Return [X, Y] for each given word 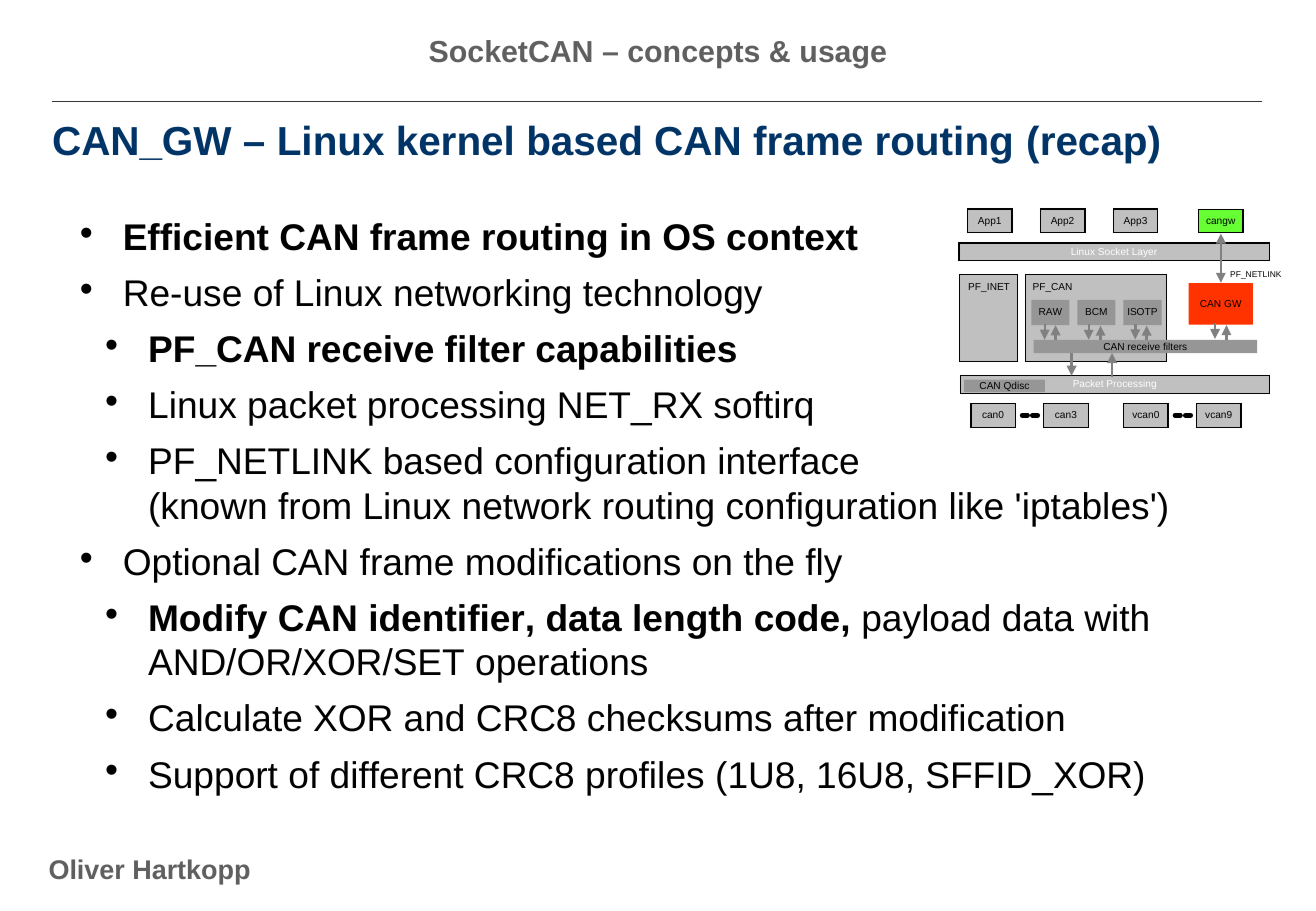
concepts [693, 55]
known [214, 506]
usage [843, 57]
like [977, 506]
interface [788, 461]
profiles [645, 778]
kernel [455, 140]
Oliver [87, 869]
